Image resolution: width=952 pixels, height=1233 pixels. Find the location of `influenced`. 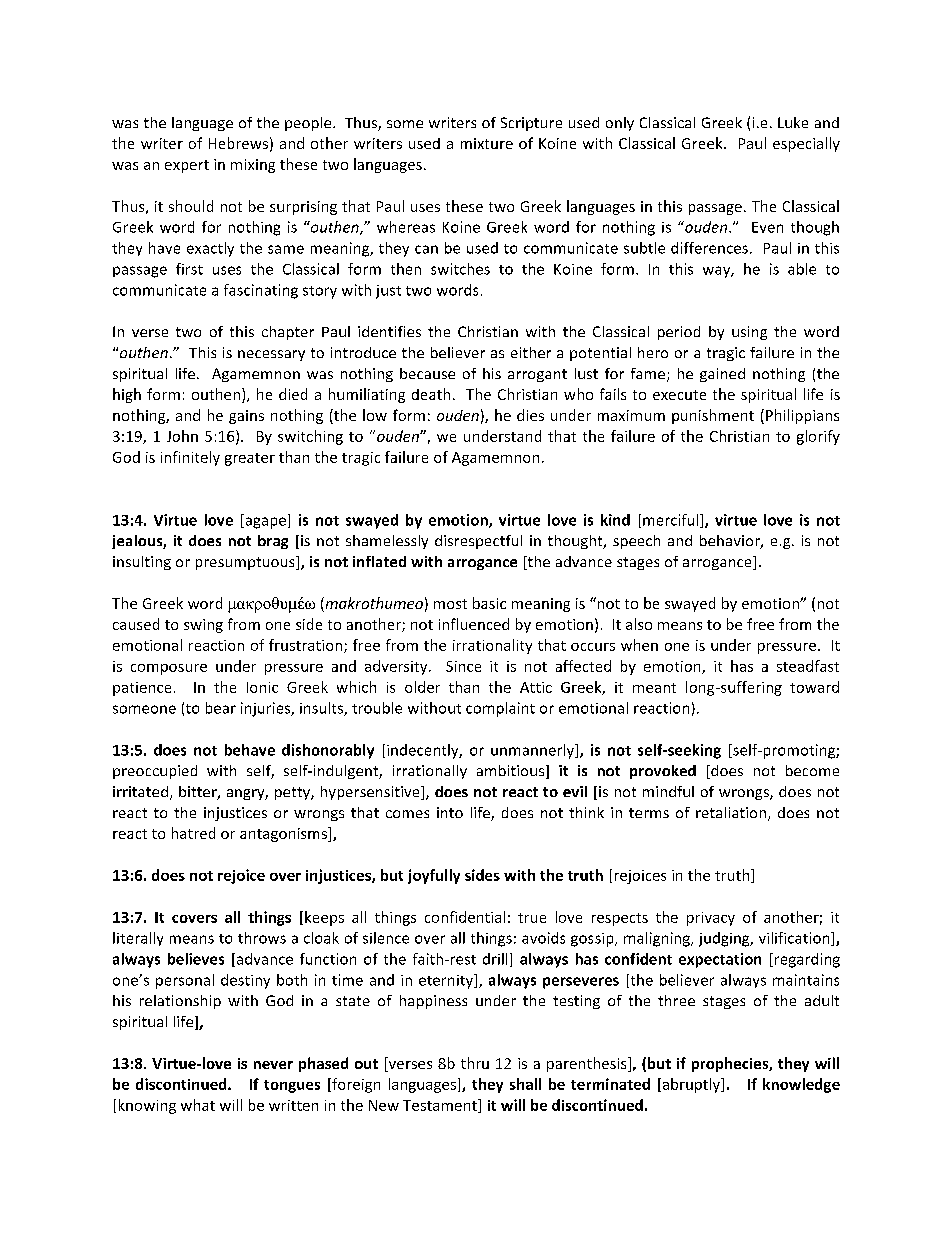

influenced is located at coordinates (474, 624).
